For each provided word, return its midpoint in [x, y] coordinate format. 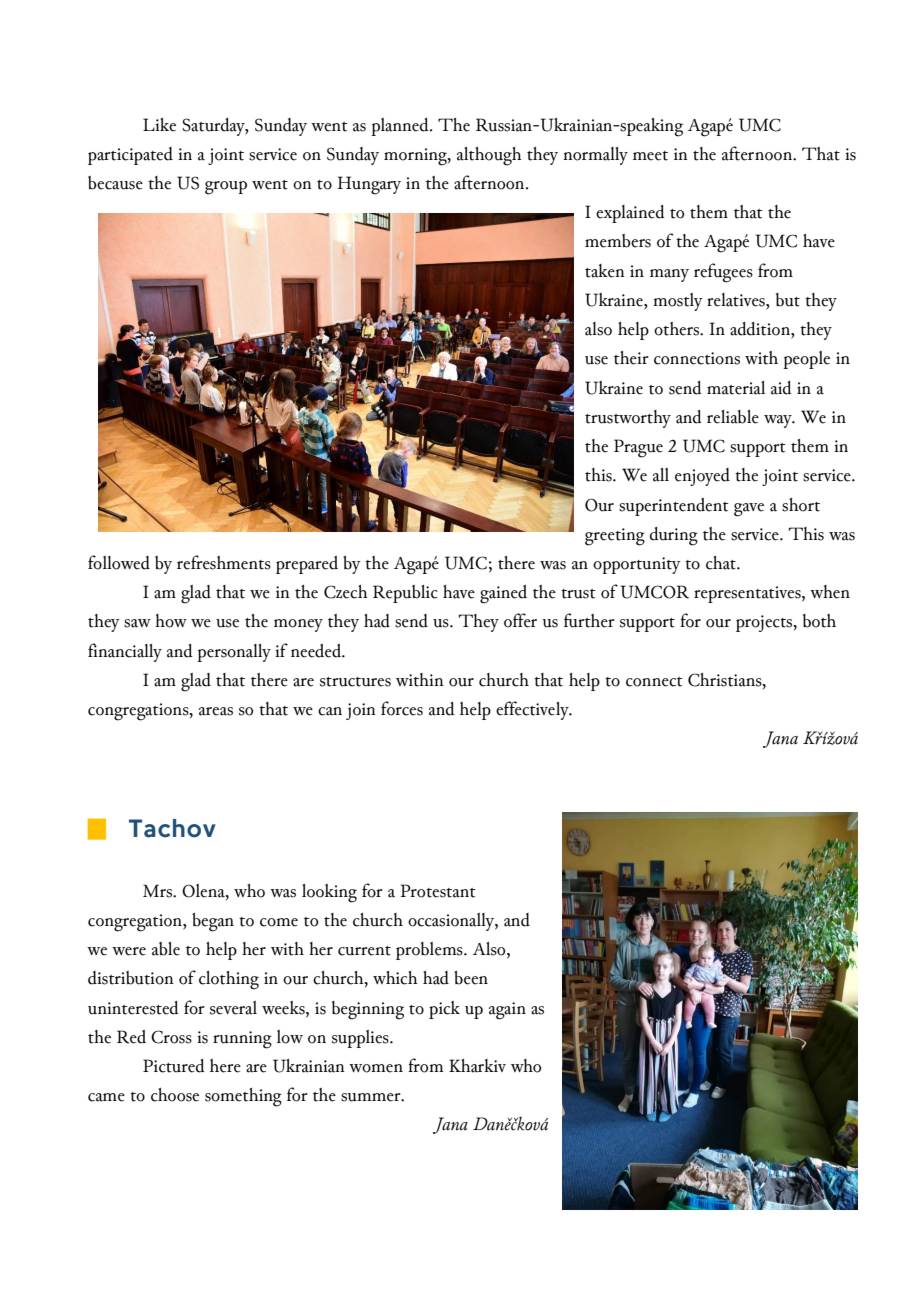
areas [216, 711]
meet [650, 156]
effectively [533, 710]
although [489, 156]
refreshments [224, 562]
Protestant [438, 891]
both [819, 621]
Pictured [174, 1066]
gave [749, 510]
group [226, 188]
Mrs [158, 891]
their [631, 358]
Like [159, 125]
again [507, 1011]
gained [503, 594]
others [677, 329]
